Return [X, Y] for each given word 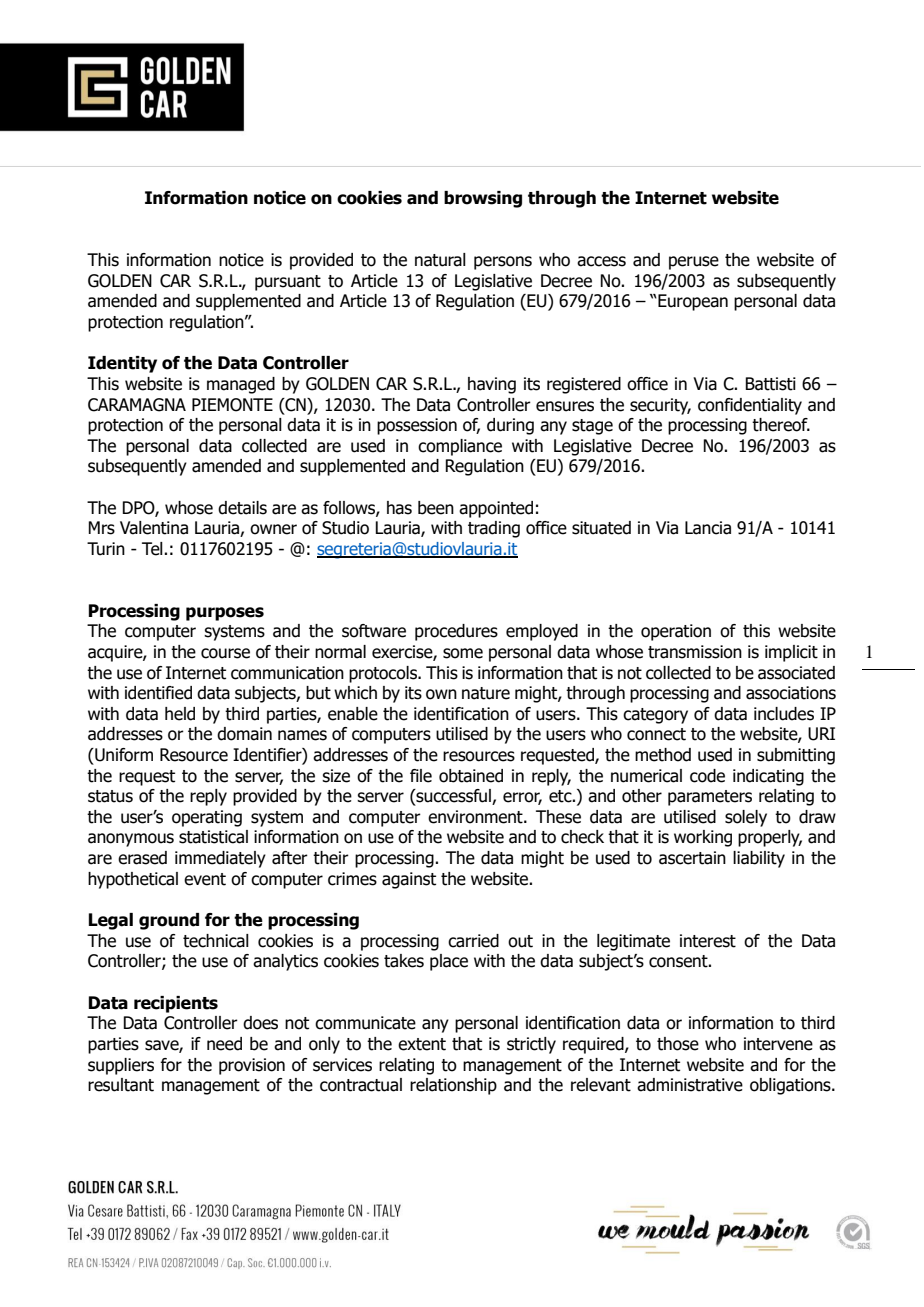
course [225, 653]
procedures [456, 632]
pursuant [288, 283]
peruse [694, 263]
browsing [483, 199]
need [224, 1044]
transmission [695, 652]
